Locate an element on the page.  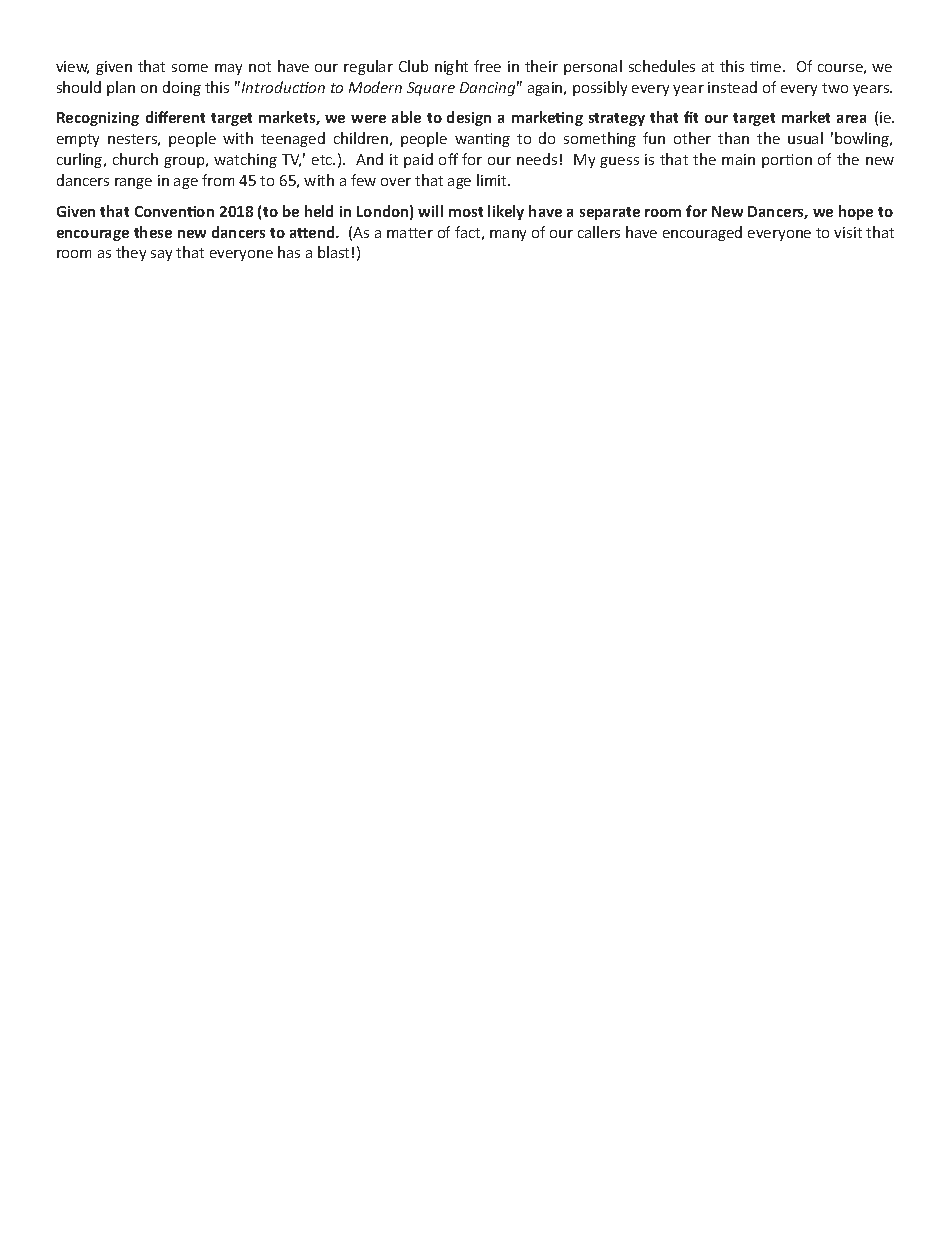
they is located at coordinates (131, 253).
